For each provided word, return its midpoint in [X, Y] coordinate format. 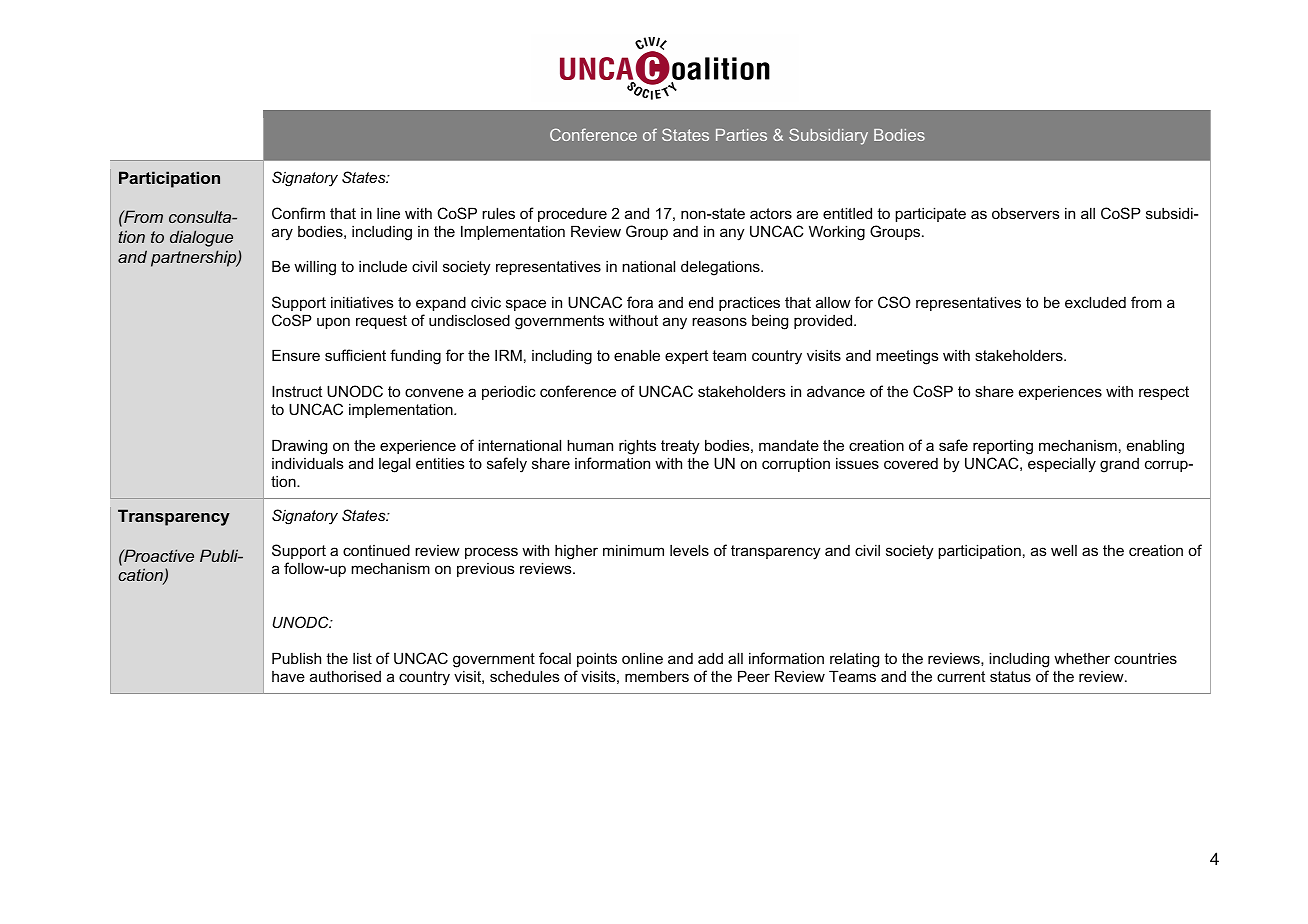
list [362, 658]
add [710, 658]
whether [1082, 658]
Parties [741, 135]
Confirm [298, 213]
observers [1026, 213]
